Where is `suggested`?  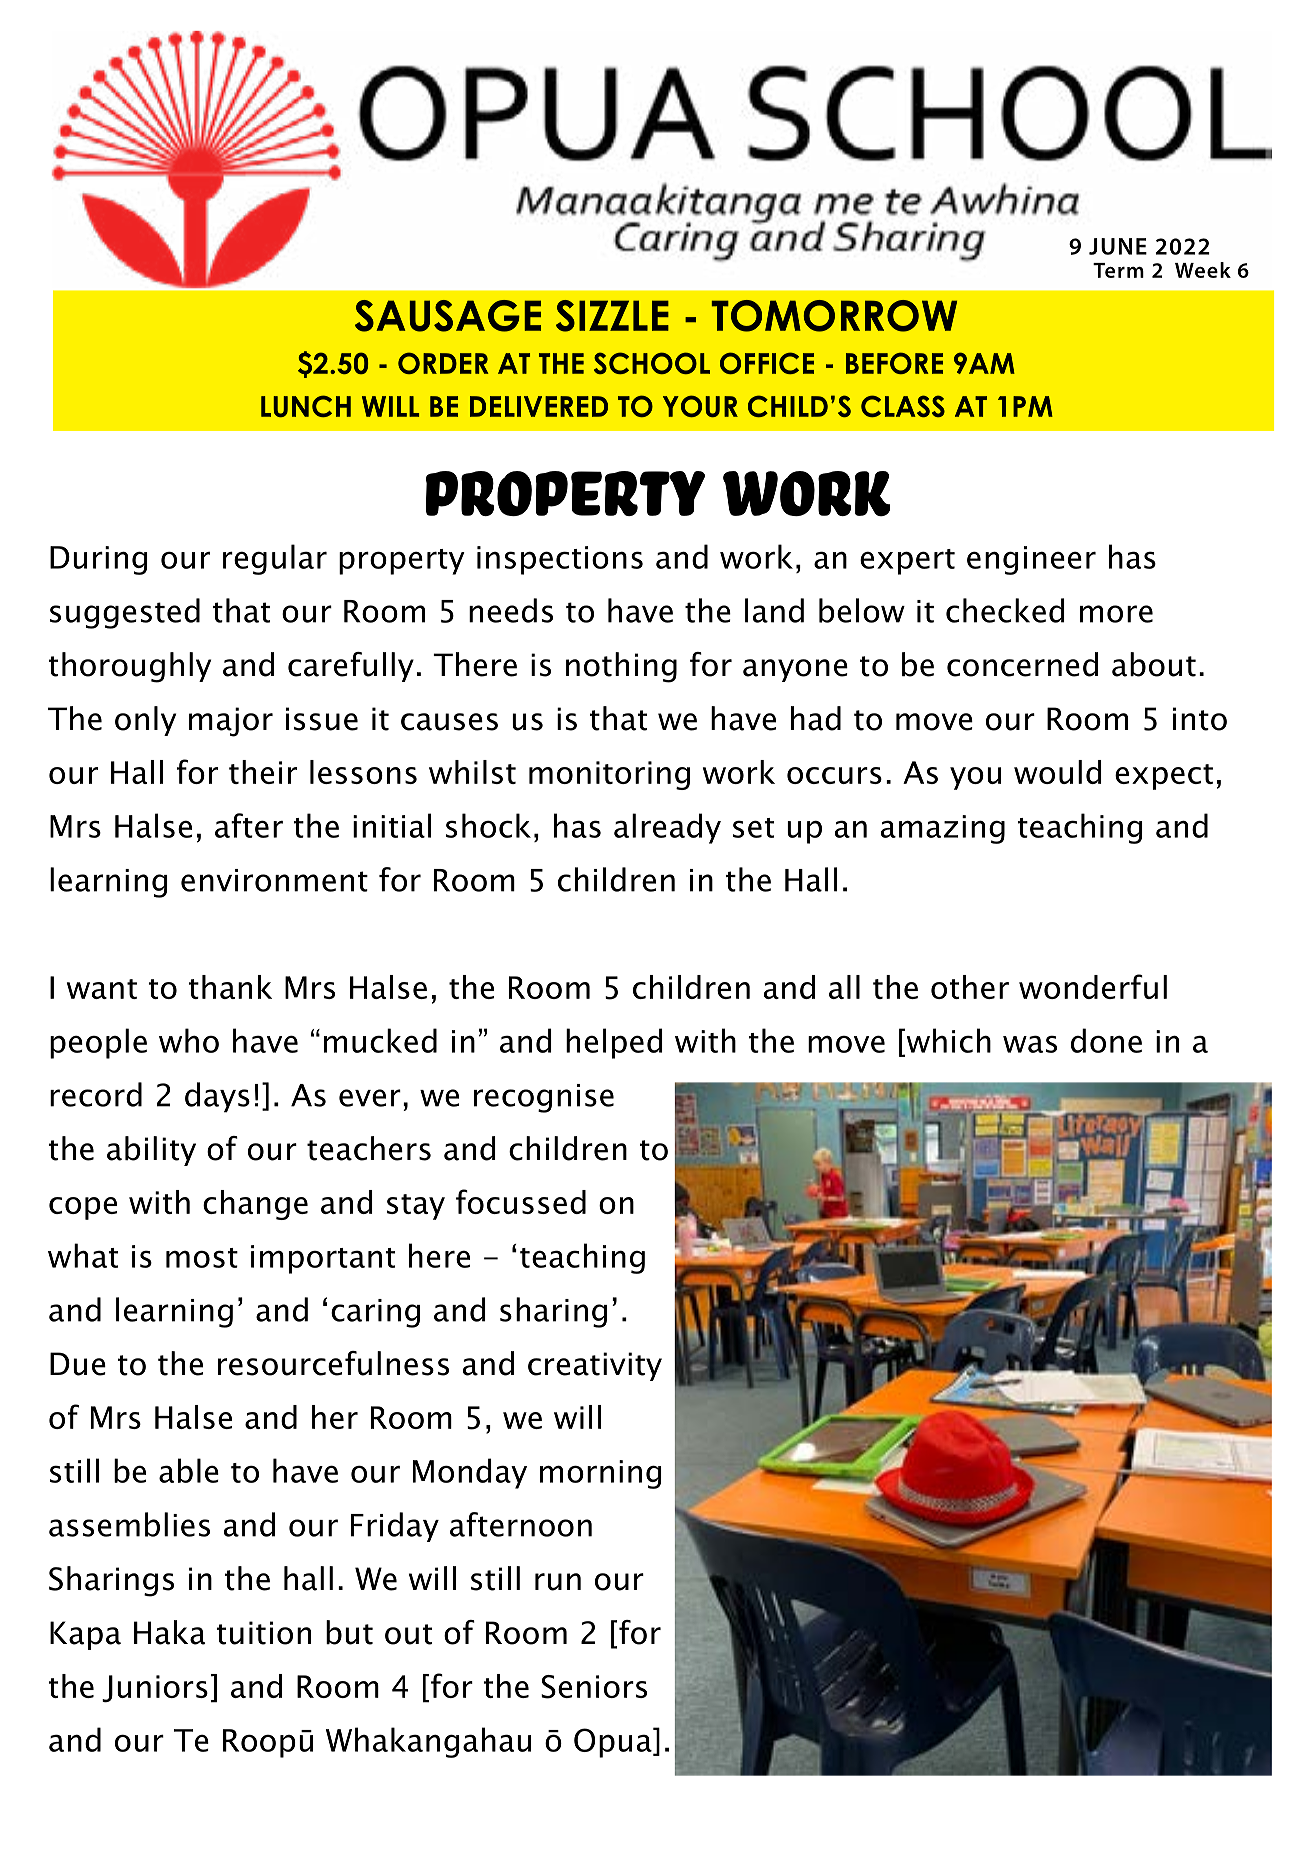
suggested is located at coordinates (125, 613).
